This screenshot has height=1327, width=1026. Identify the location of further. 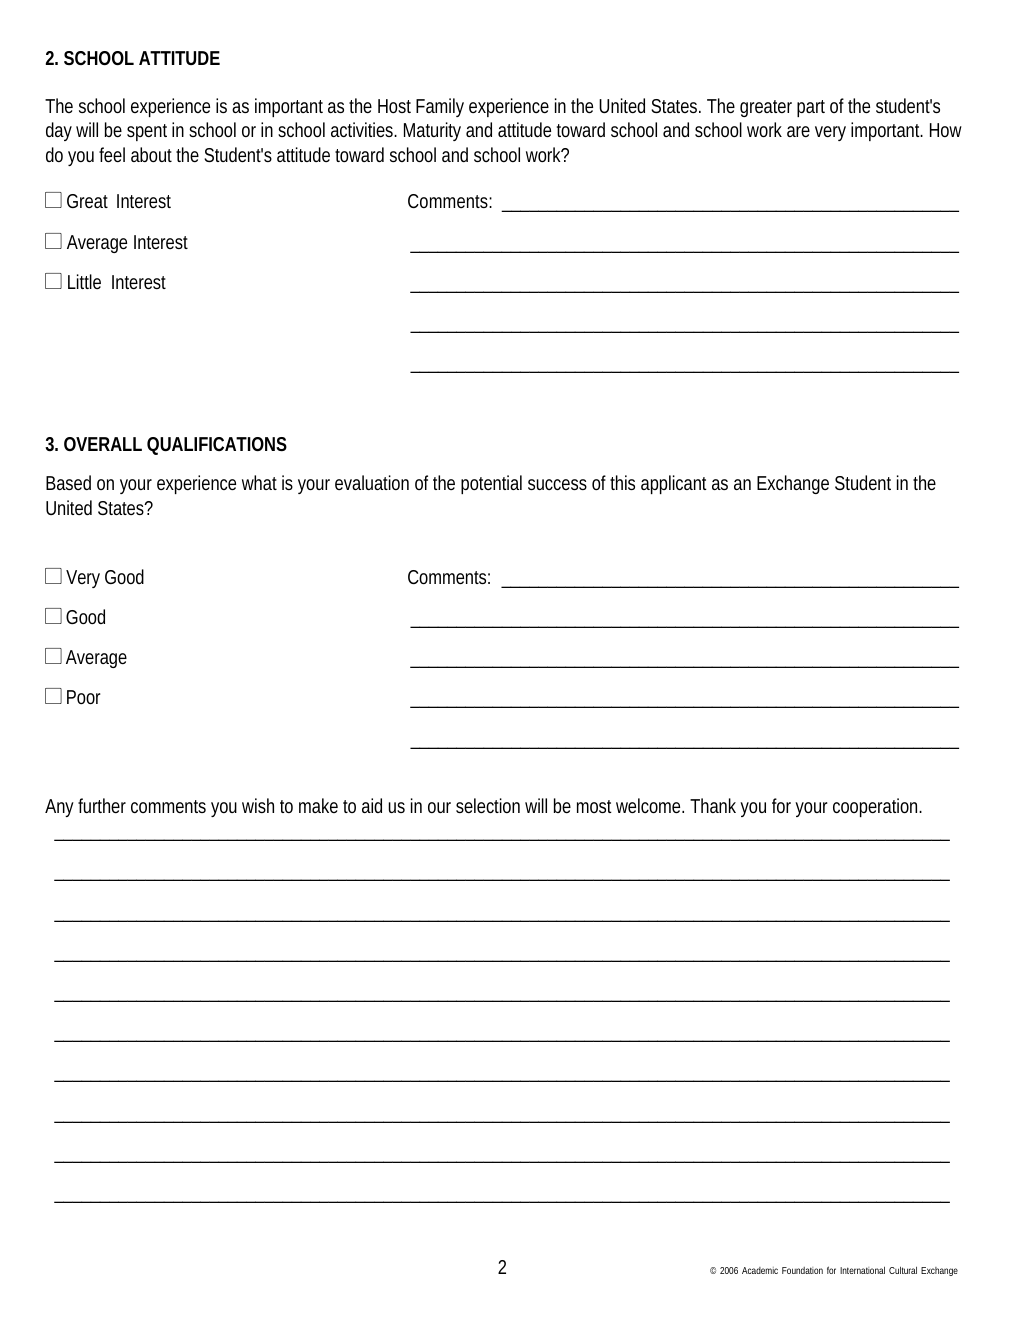
(102, 805).
